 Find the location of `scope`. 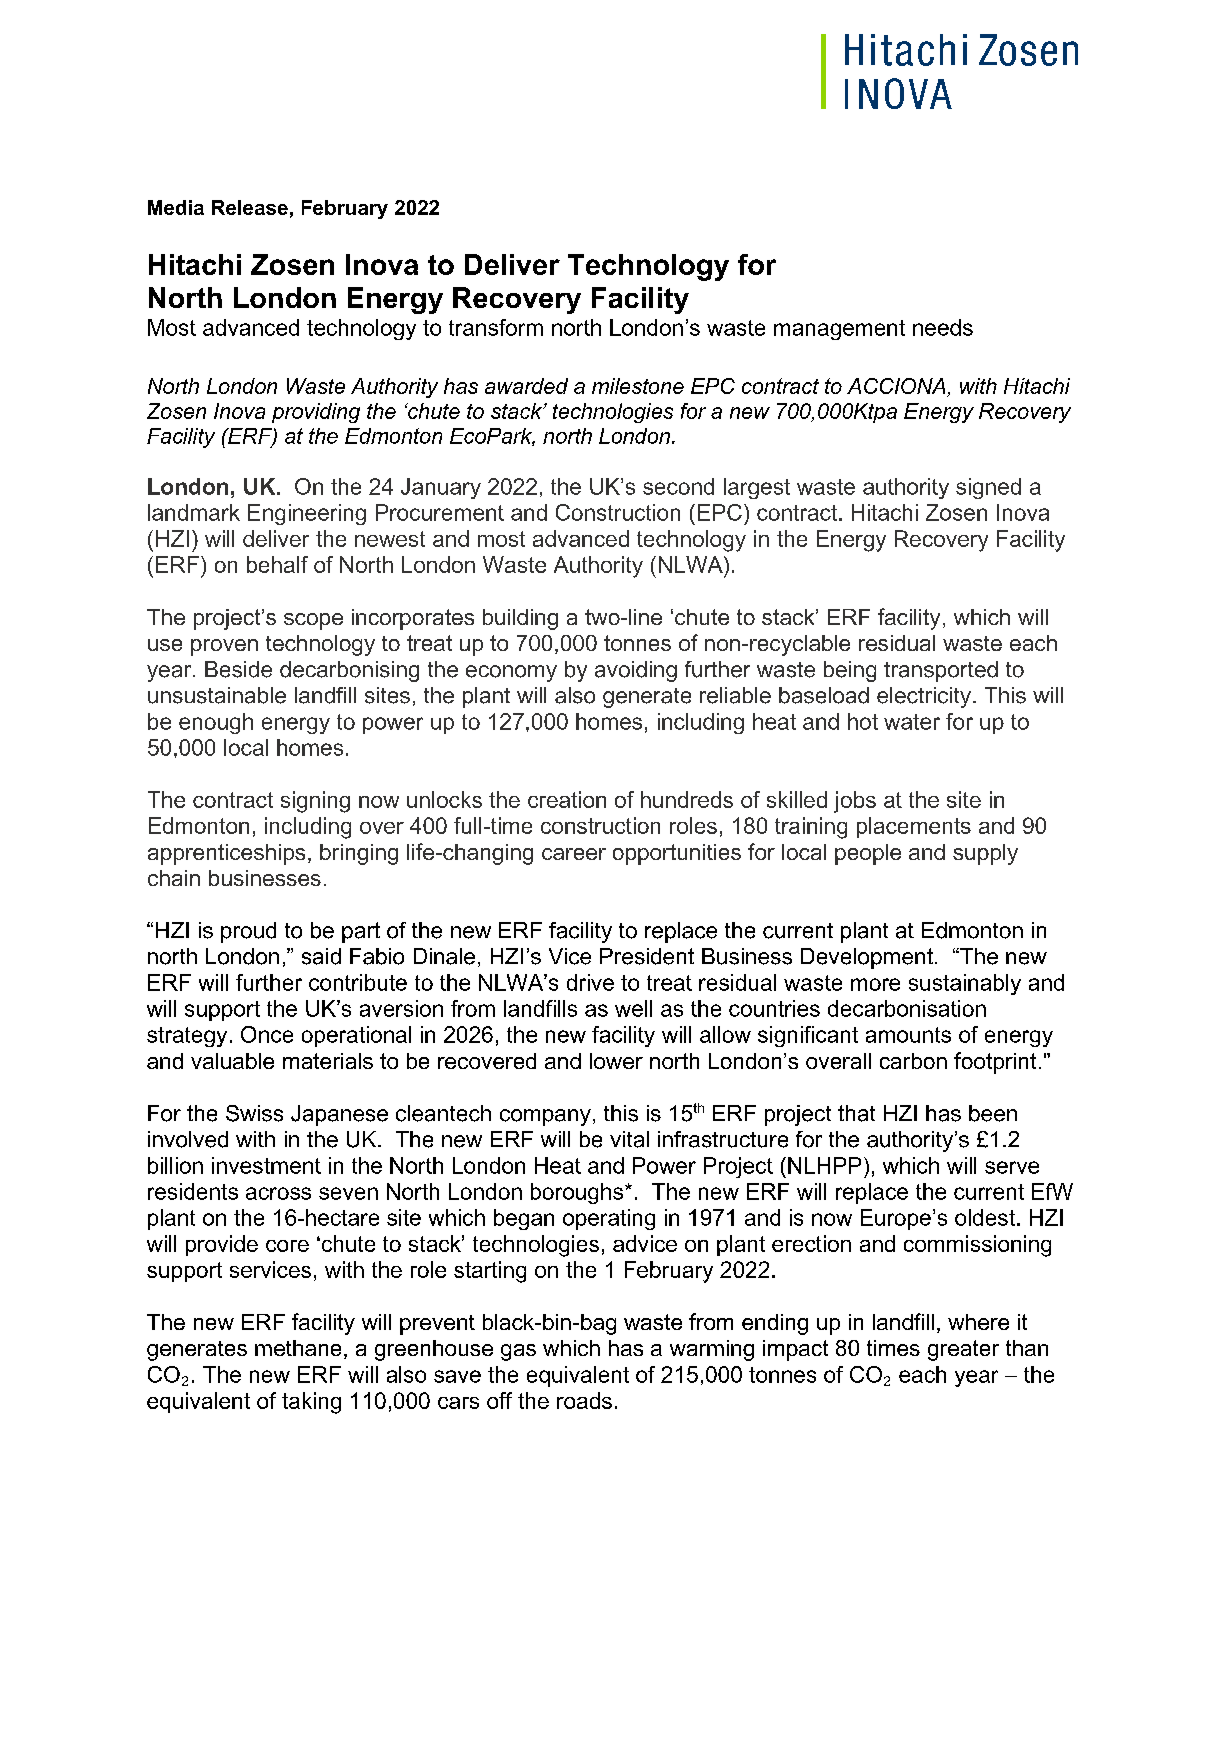

scope is located at coordinates (313, 621).
